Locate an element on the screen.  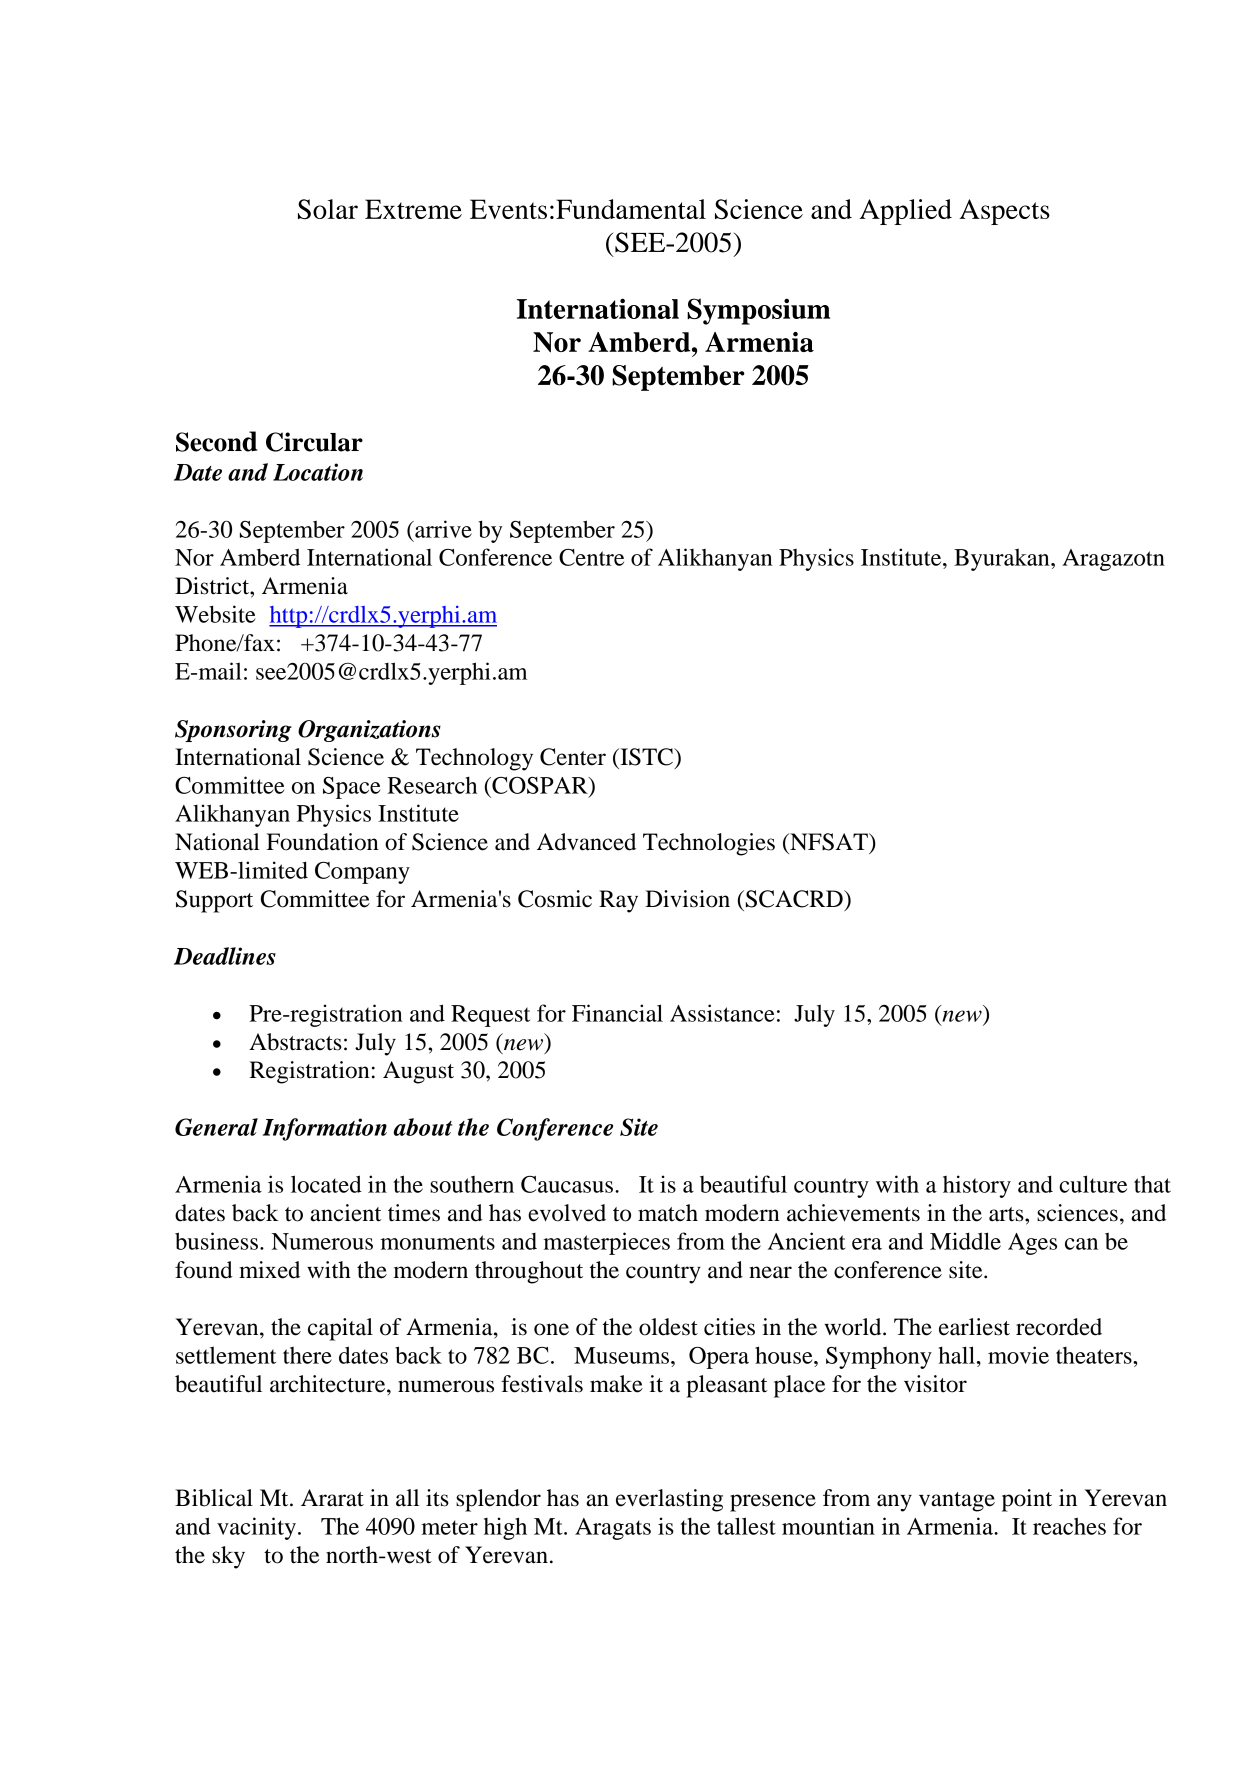
everlasting is located at coordinates (669, 1500).
